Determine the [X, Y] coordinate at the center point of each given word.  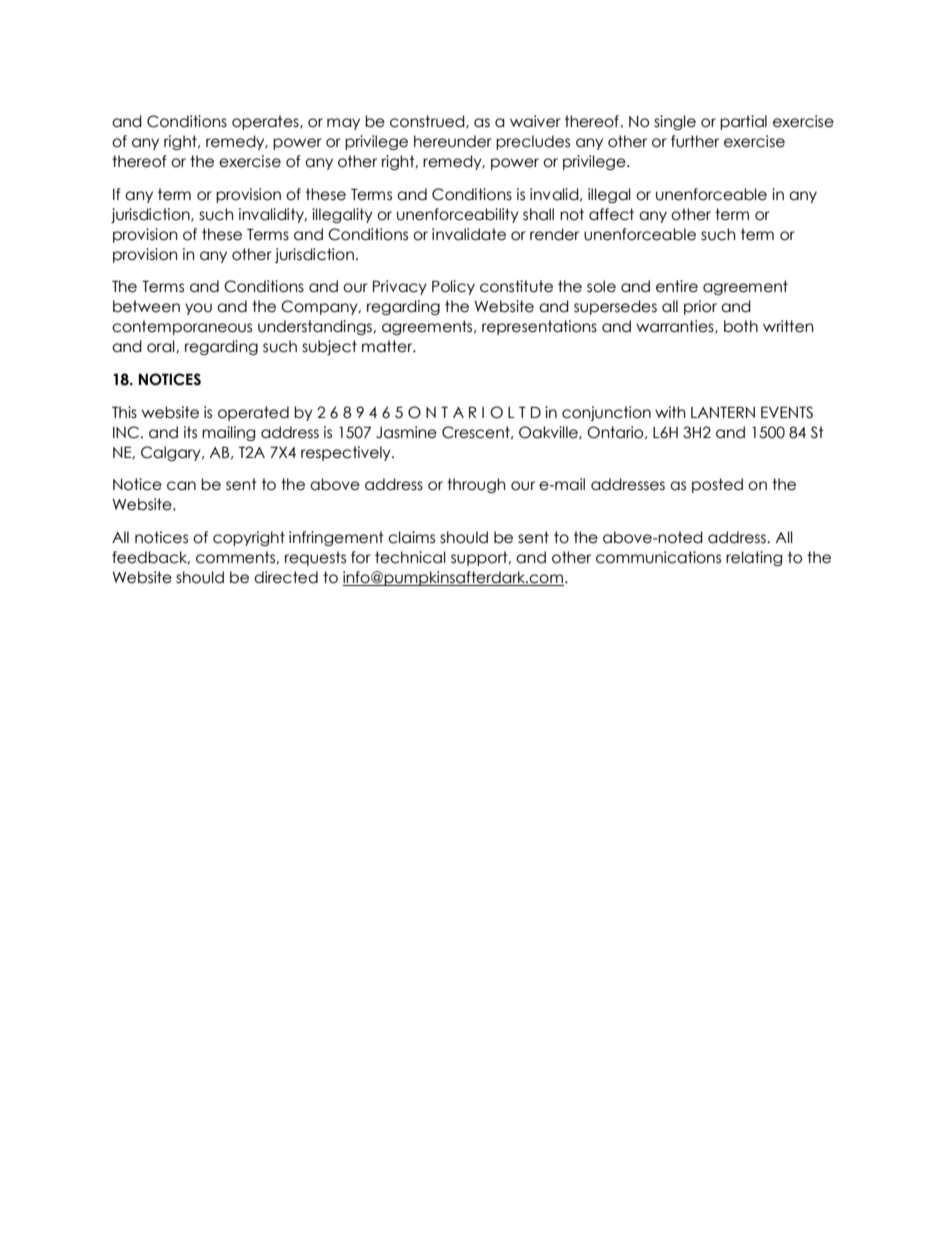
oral [162, 346]
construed [428, 122]
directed [286, 577]
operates [266, 122]
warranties [676, 327]
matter [388, 346]
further [695, 141]
